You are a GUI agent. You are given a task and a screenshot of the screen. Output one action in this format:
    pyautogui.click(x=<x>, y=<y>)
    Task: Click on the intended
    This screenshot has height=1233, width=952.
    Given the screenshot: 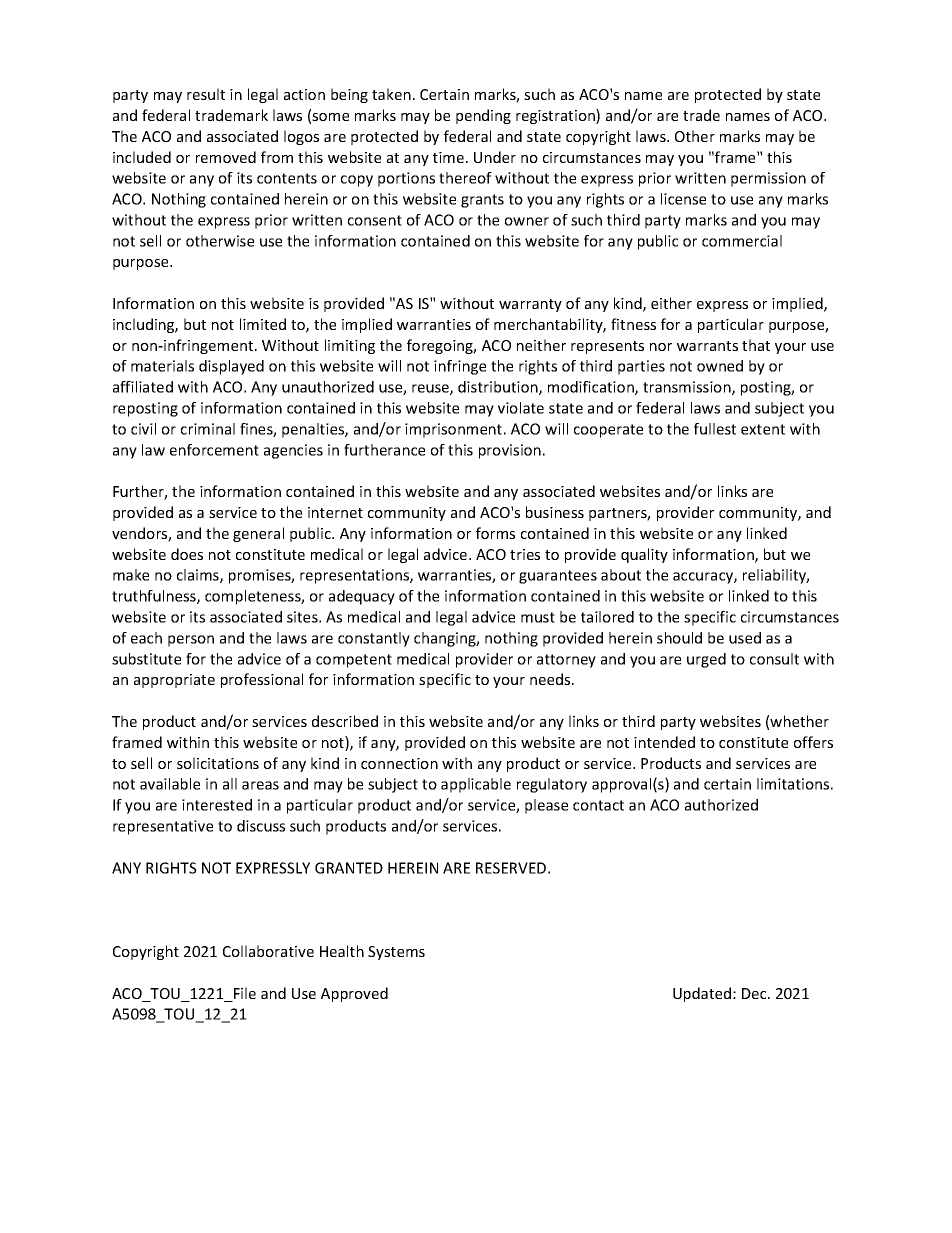 What is the action you would take?
    pyautogui.click(x=664, y=742)
